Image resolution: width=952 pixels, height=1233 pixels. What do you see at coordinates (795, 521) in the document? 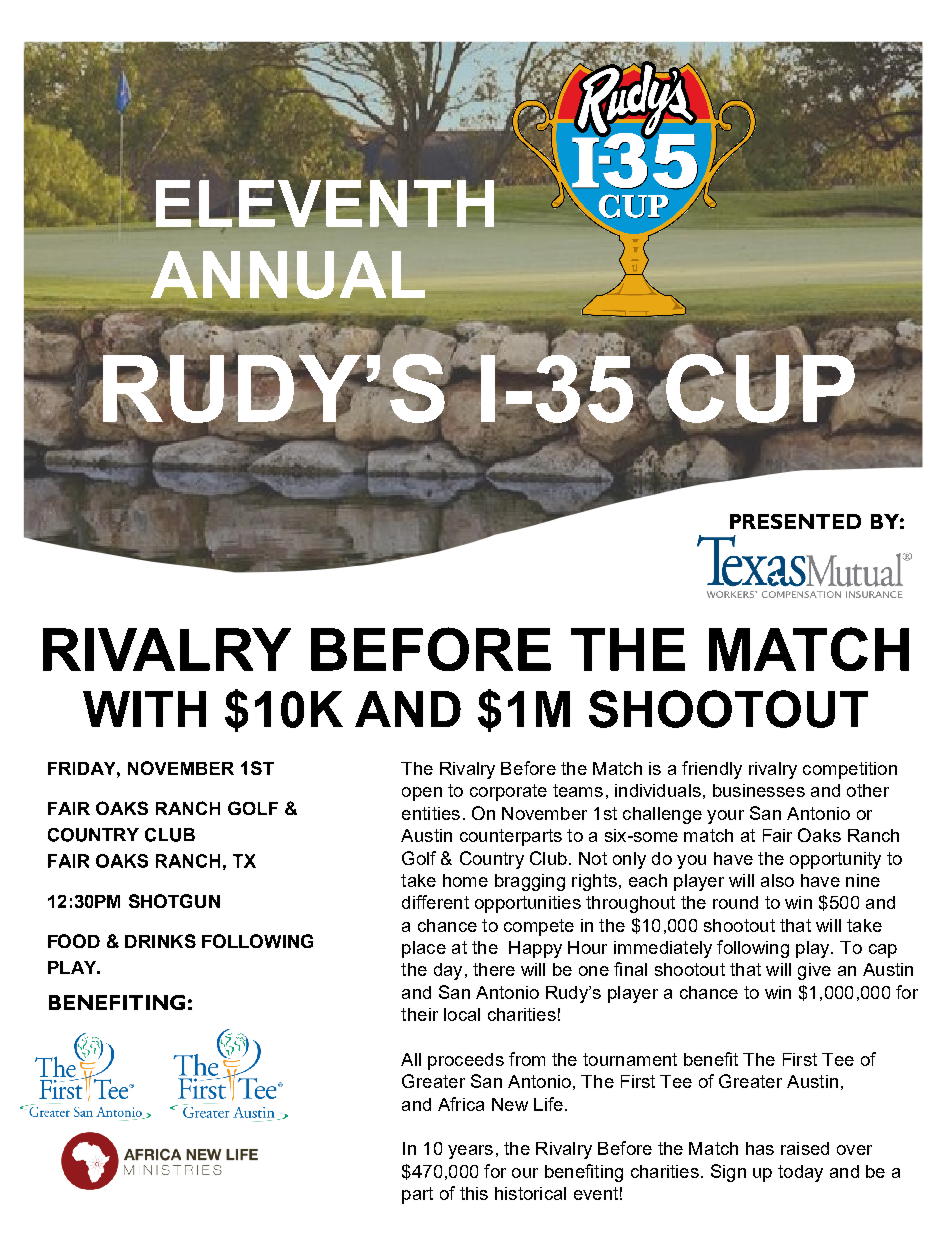
I see `PRESENTED` at bounding box center [795, 521].
